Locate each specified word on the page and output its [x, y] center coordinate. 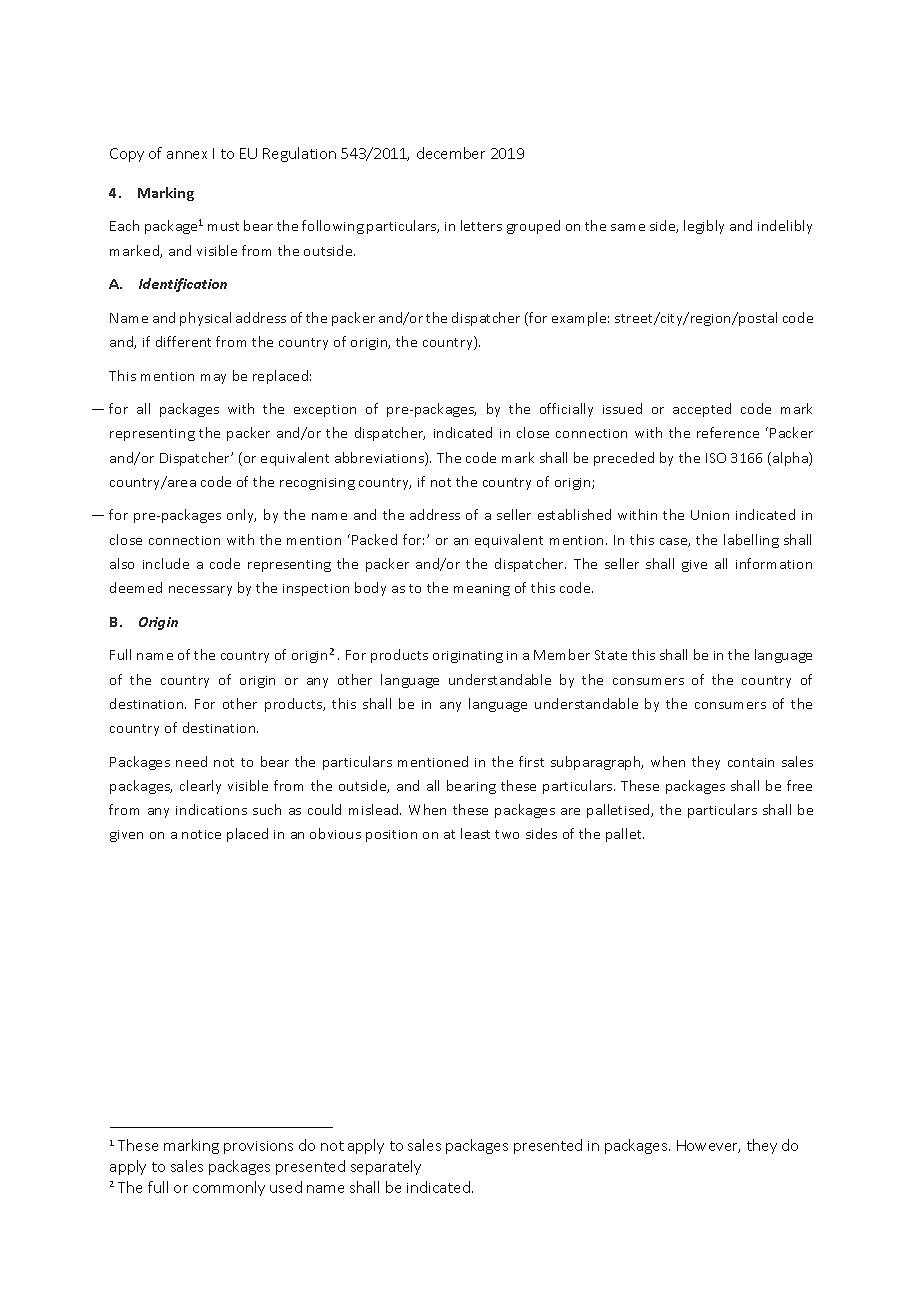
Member [562, 654]
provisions [258, 1147]
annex [187, 155]
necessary [200, 591]
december [451, 153]
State [611, 655]
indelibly [785, 227]
